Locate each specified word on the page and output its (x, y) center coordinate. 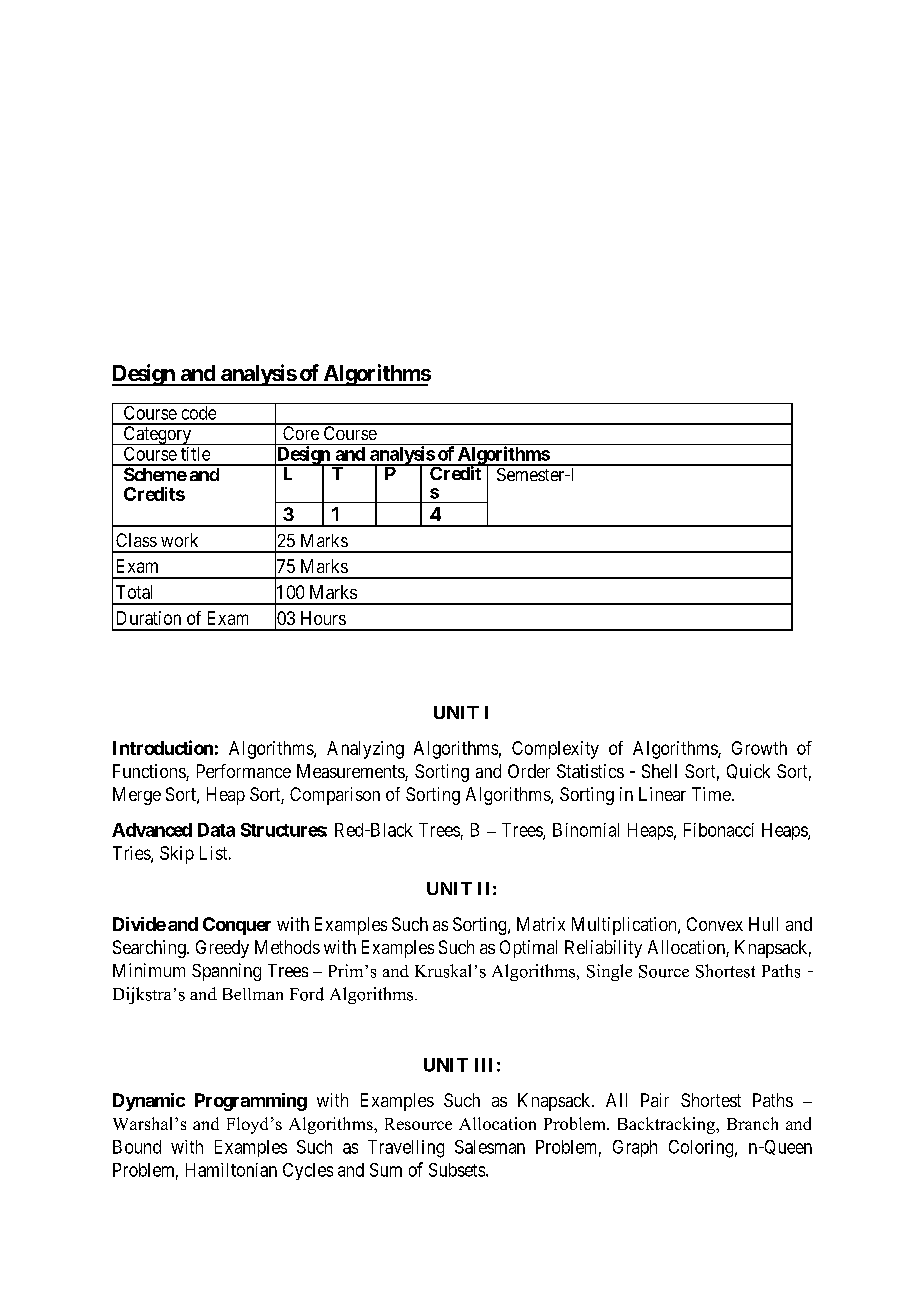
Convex (715, 924)
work (179, 540)
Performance (244, 771)
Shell (659, 771)
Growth (759, 748)
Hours (323, 618)
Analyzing (365, 750)
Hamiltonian (231, 1170)
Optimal (528, 949)
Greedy (222, 949)
